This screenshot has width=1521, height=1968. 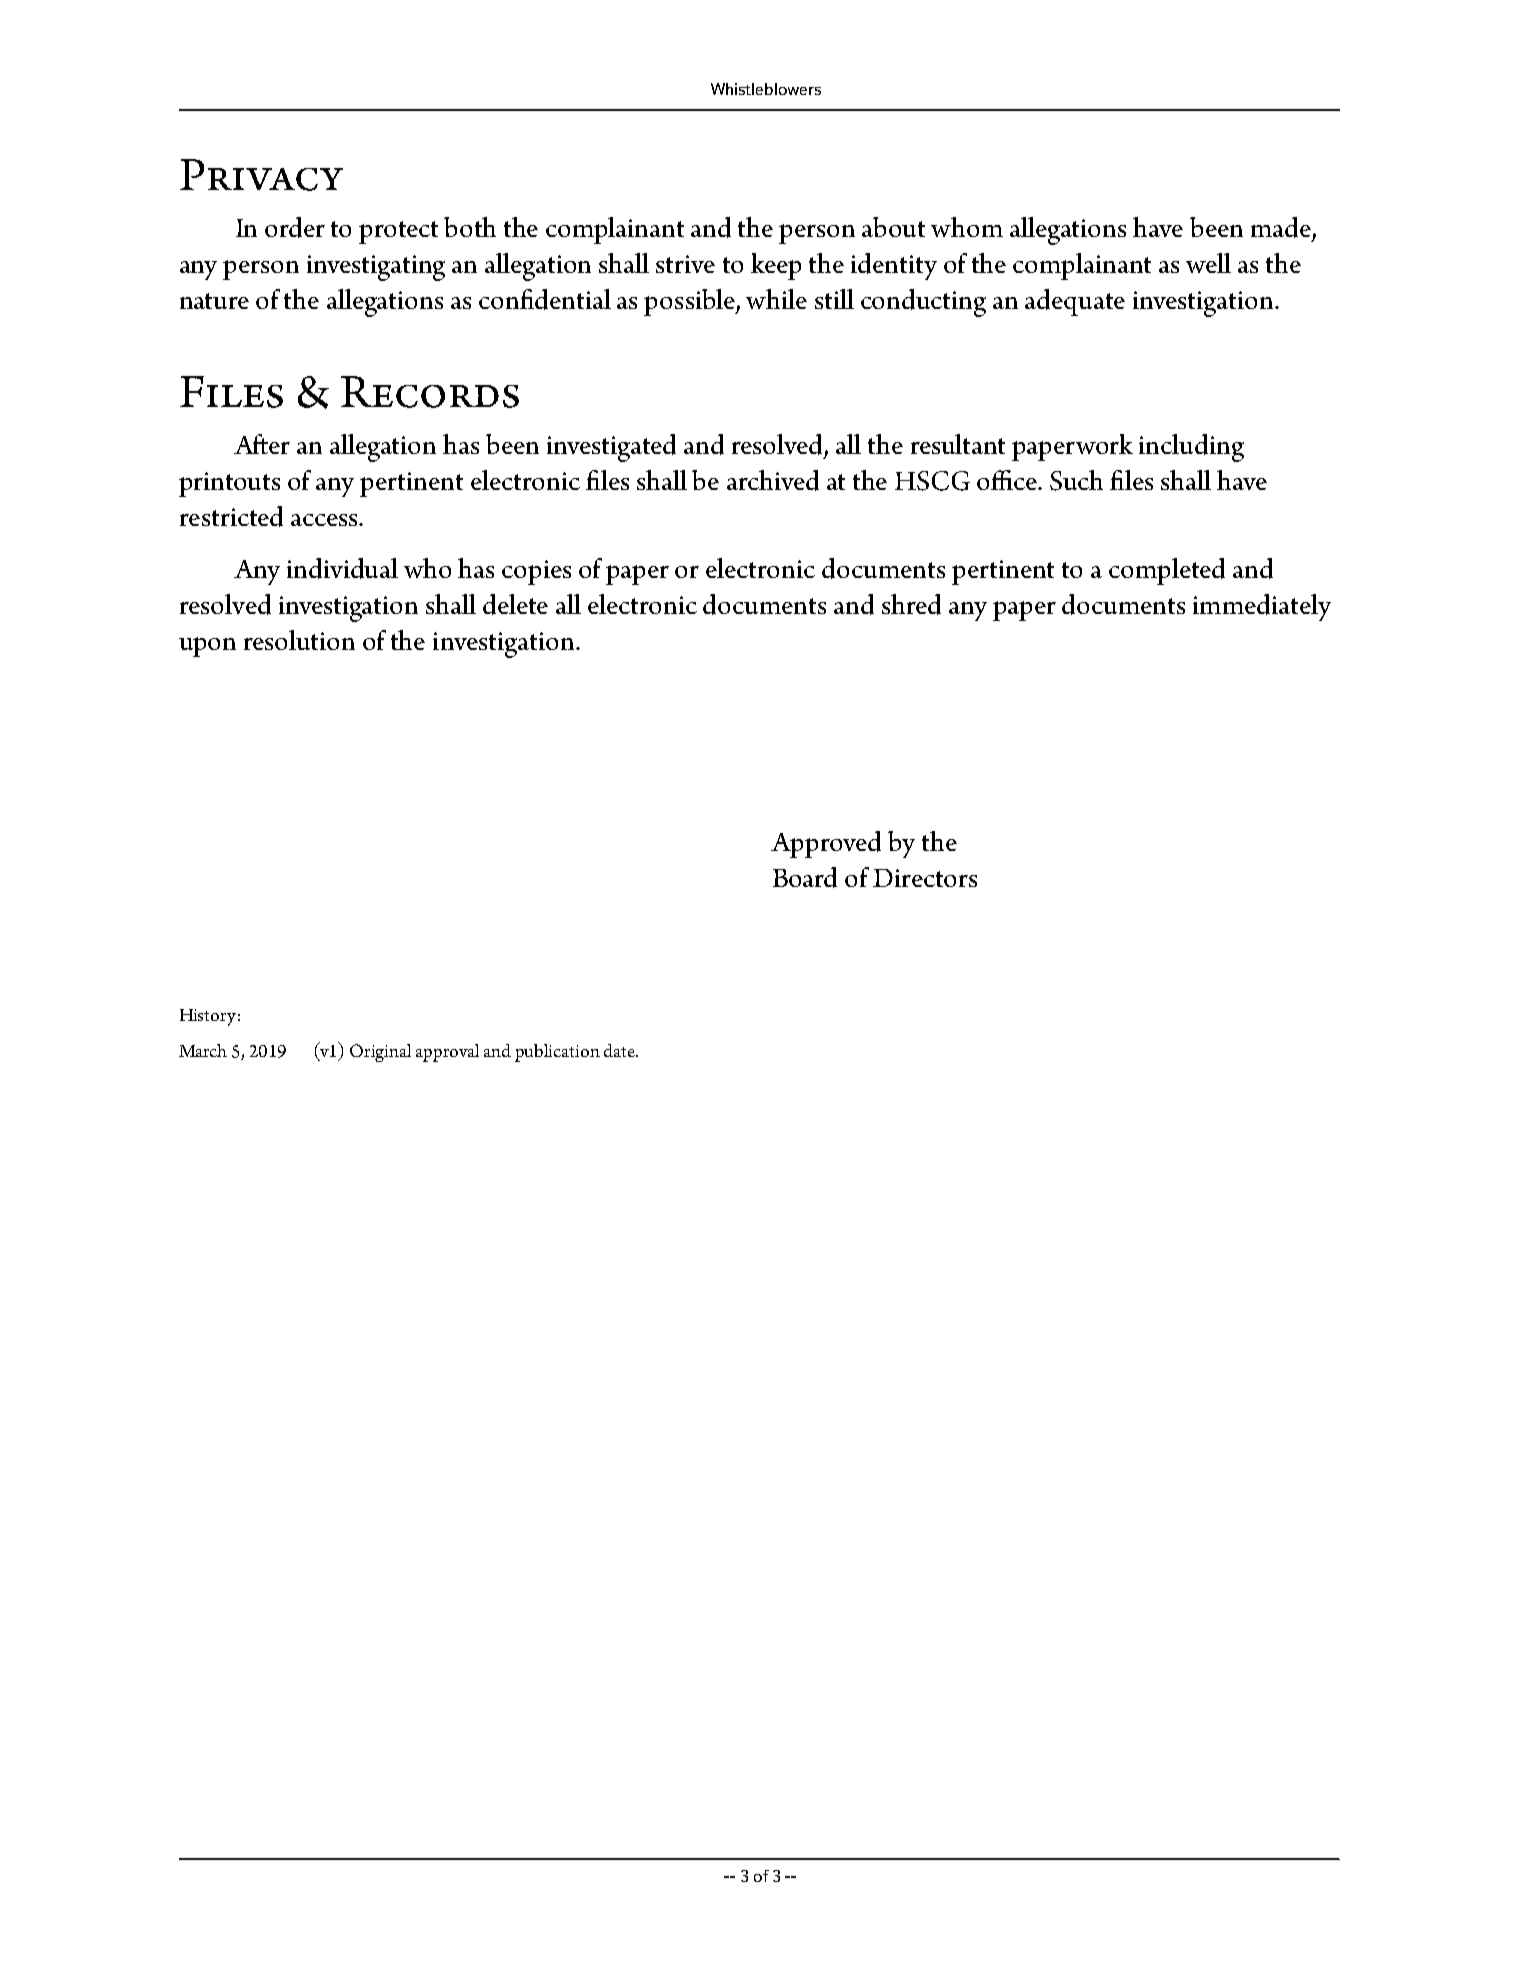 What do you see at coordinates (967, 227) in the screenshot?
I see `whom` at bounding box center [967, 227].
